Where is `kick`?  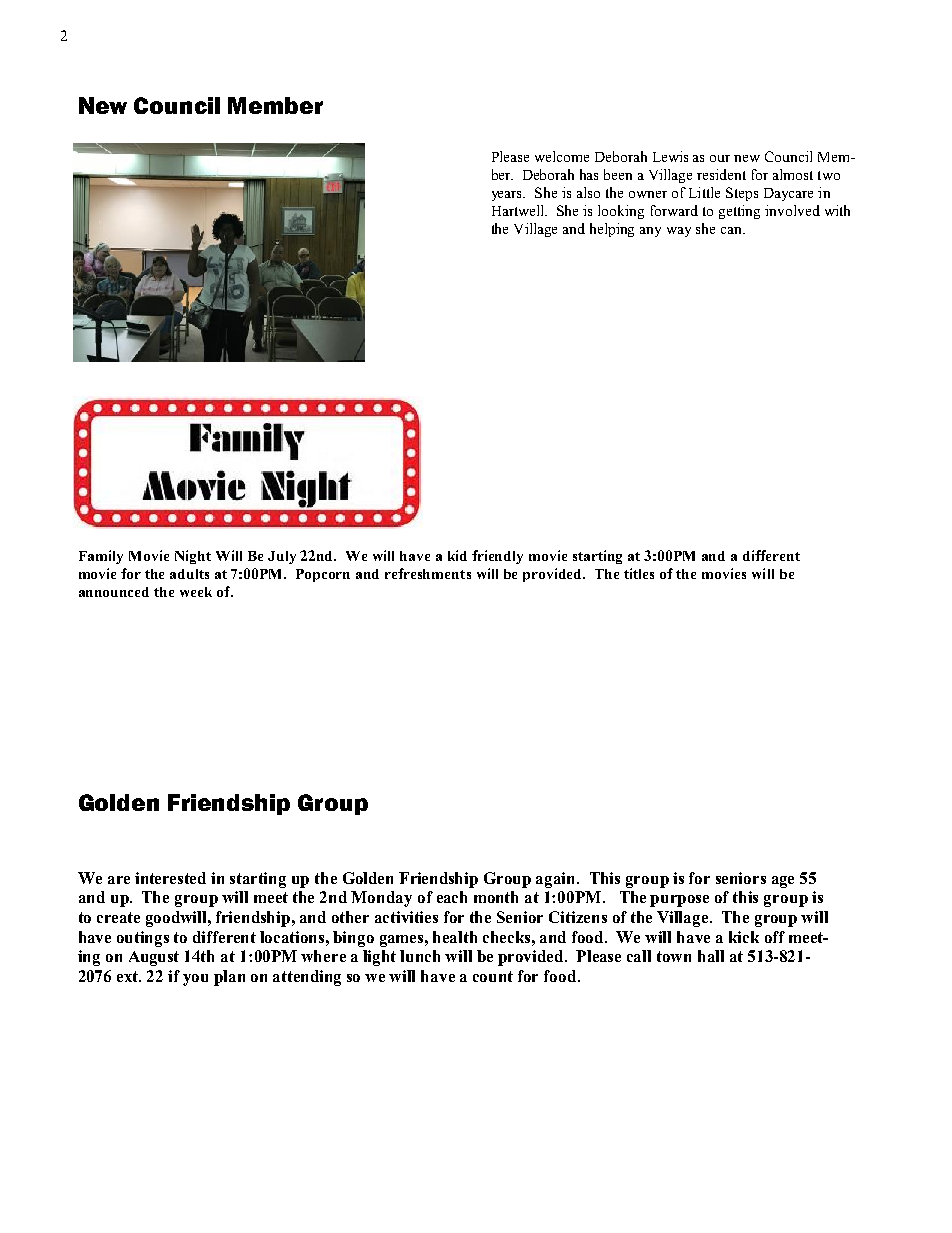
kick is located at coordinates (744, 937).
